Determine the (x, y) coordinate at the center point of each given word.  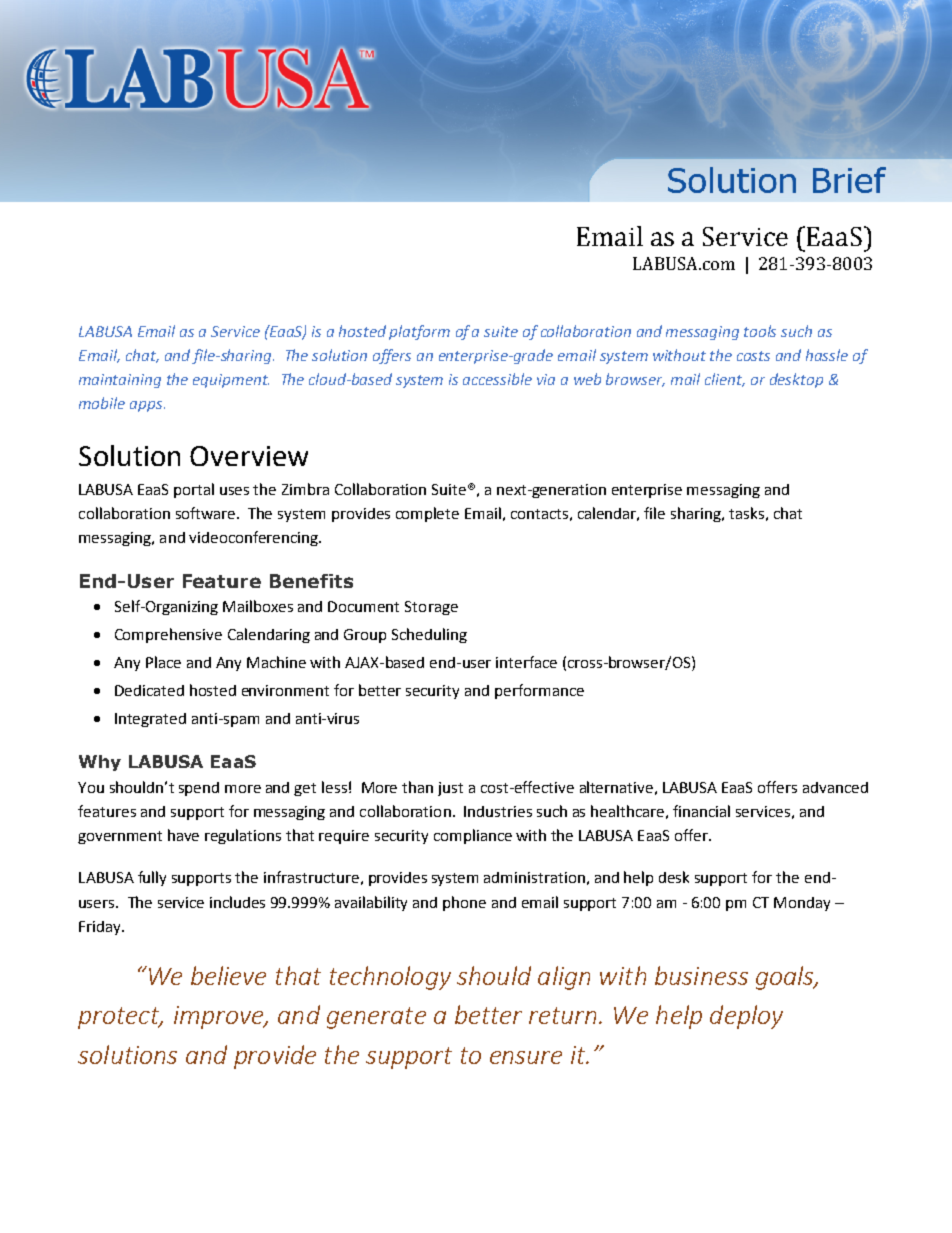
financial (701, 811)
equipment (231, 381)
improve (220, 1017)
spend (199, 789)
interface (526, 662)
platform (419, 332)
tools (760, 331)
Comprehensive (168, 635)
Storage (431, 608)
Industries (498, 811)
